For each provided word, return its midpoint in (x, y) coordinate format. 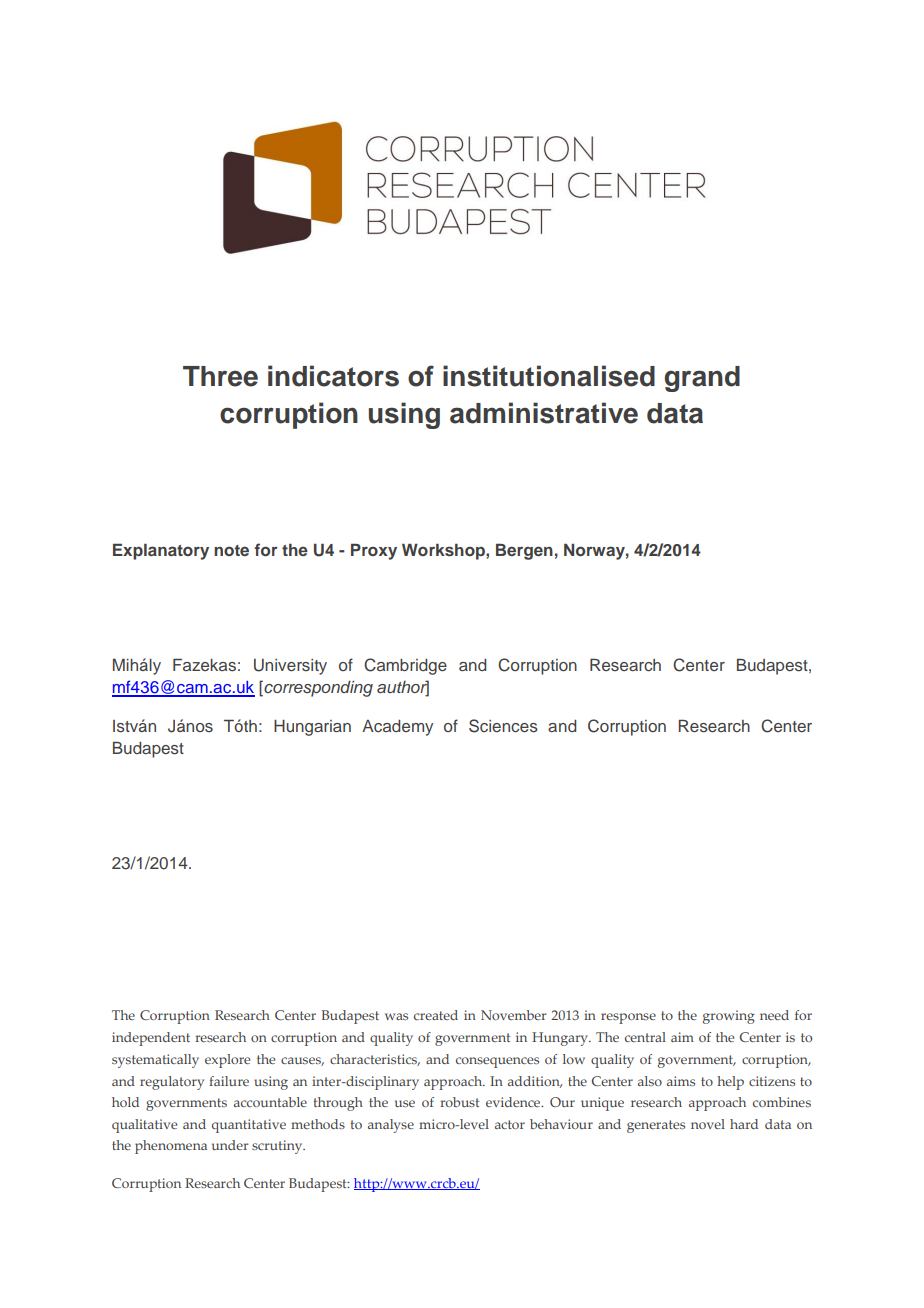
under (230, 1145)
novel (708, 1124)
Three (220, 376)
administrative (544, 413)
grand (702, 379)
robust (459, 1102)
